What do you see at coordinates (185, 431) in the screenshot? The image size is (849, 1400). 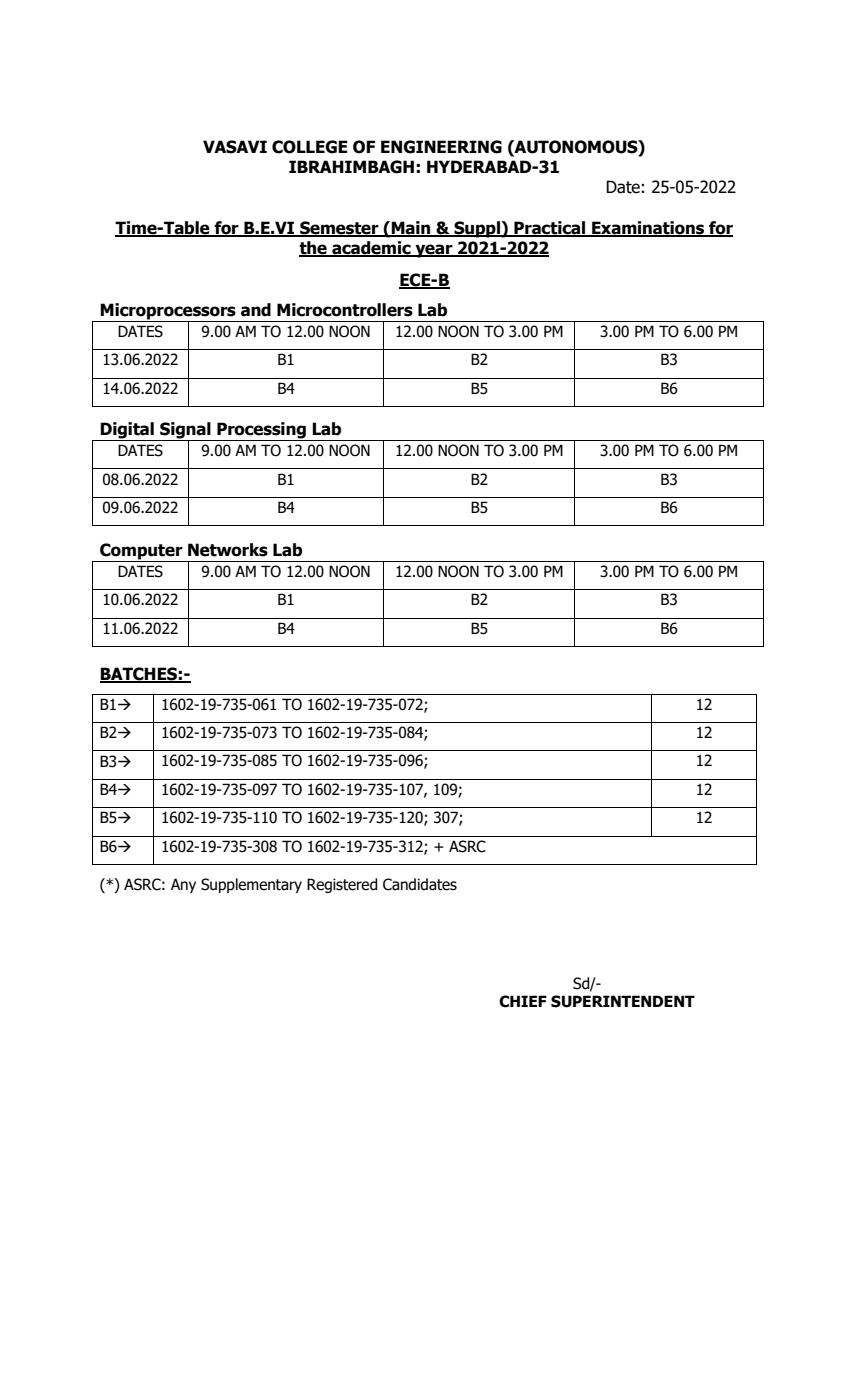 I see `Signal` at bounding box center [185, 431].
